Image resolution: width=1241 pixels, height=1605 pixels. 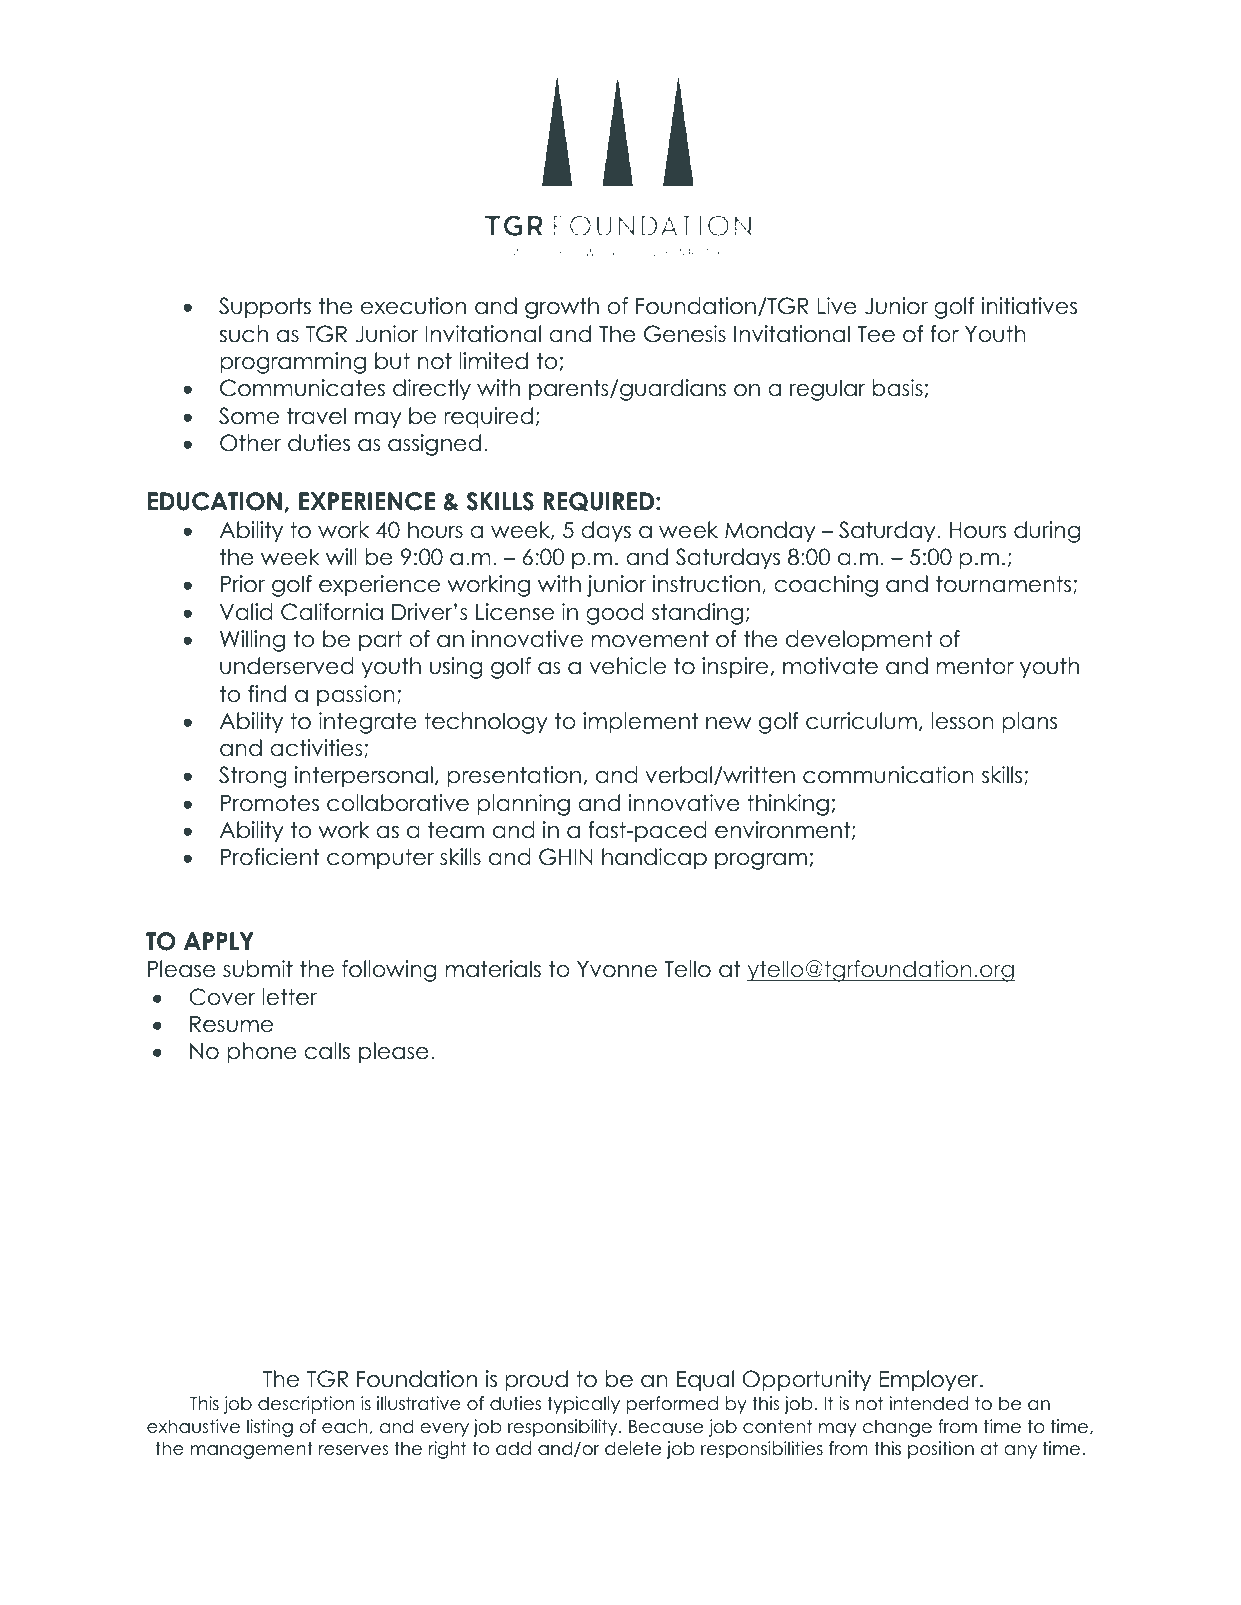 What do you see at coordinates (685, 334) in the page?
I see `Genesis` at bounding box center [685, 334].
